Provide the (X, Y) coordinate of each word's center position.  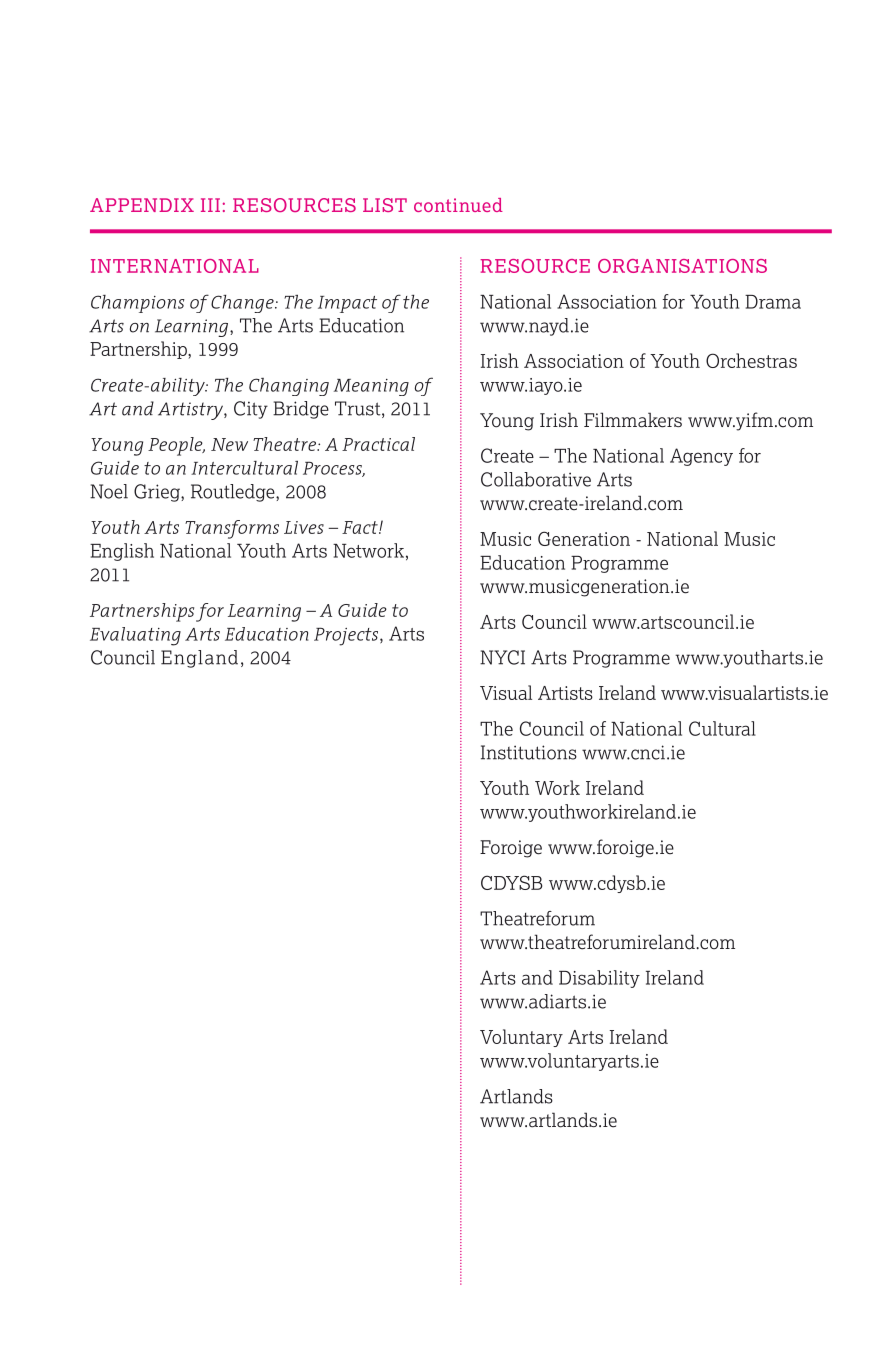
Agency (701, 457)
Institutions (529, 752)
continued (458, 205)
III (210, 205)
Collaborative (536, 479)
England (199, 659)
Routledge (234, 493)
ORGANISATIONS (682, 266)
